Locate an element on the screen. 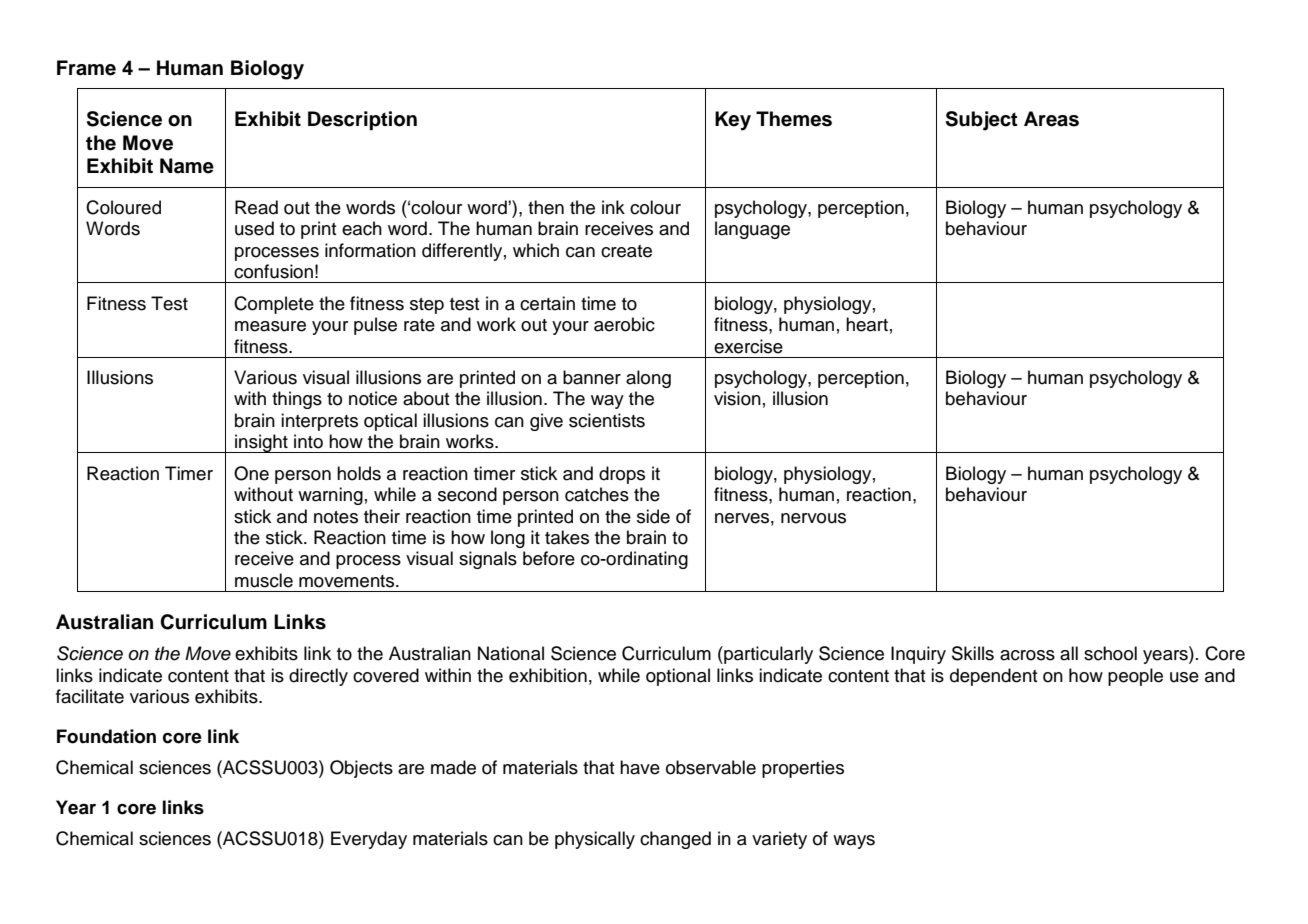  muscle is located at coordinates (264, 580).
